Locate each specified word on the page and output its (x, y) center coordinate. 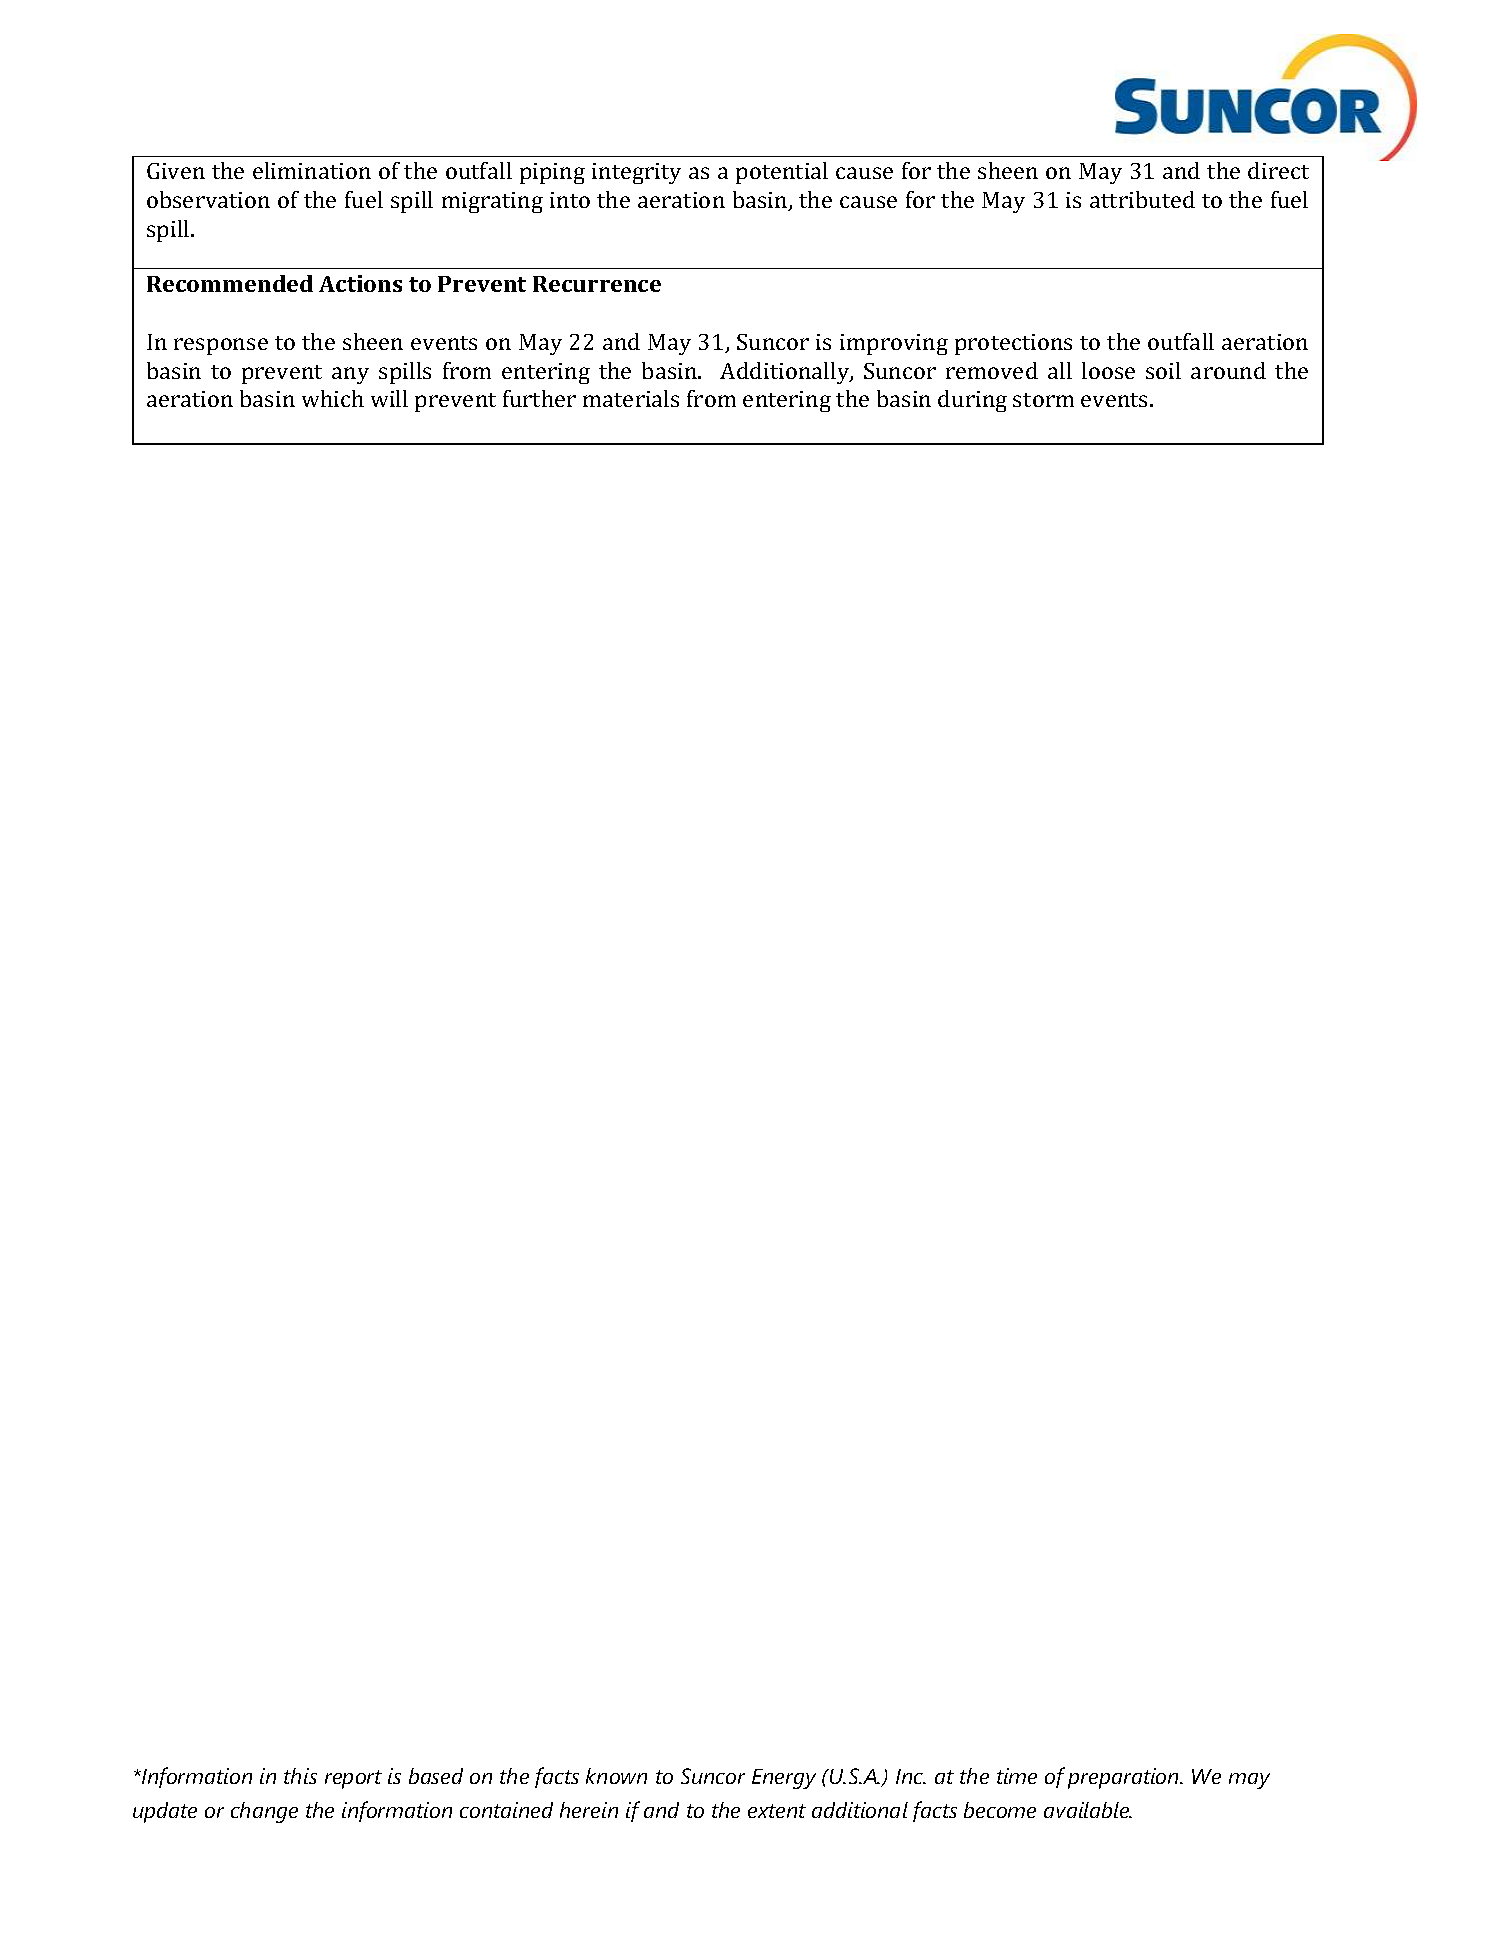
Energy (784, 1779)
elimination (312, 170)
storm (1043, 400)
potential (782, 173)
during (972, 401)
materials (631, 398)
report (353, 1779)
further (539, 398)
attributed (1142, 199)
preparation (1124, 1778)
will (389, 398)
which (333, 398)
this (300, 1776)
